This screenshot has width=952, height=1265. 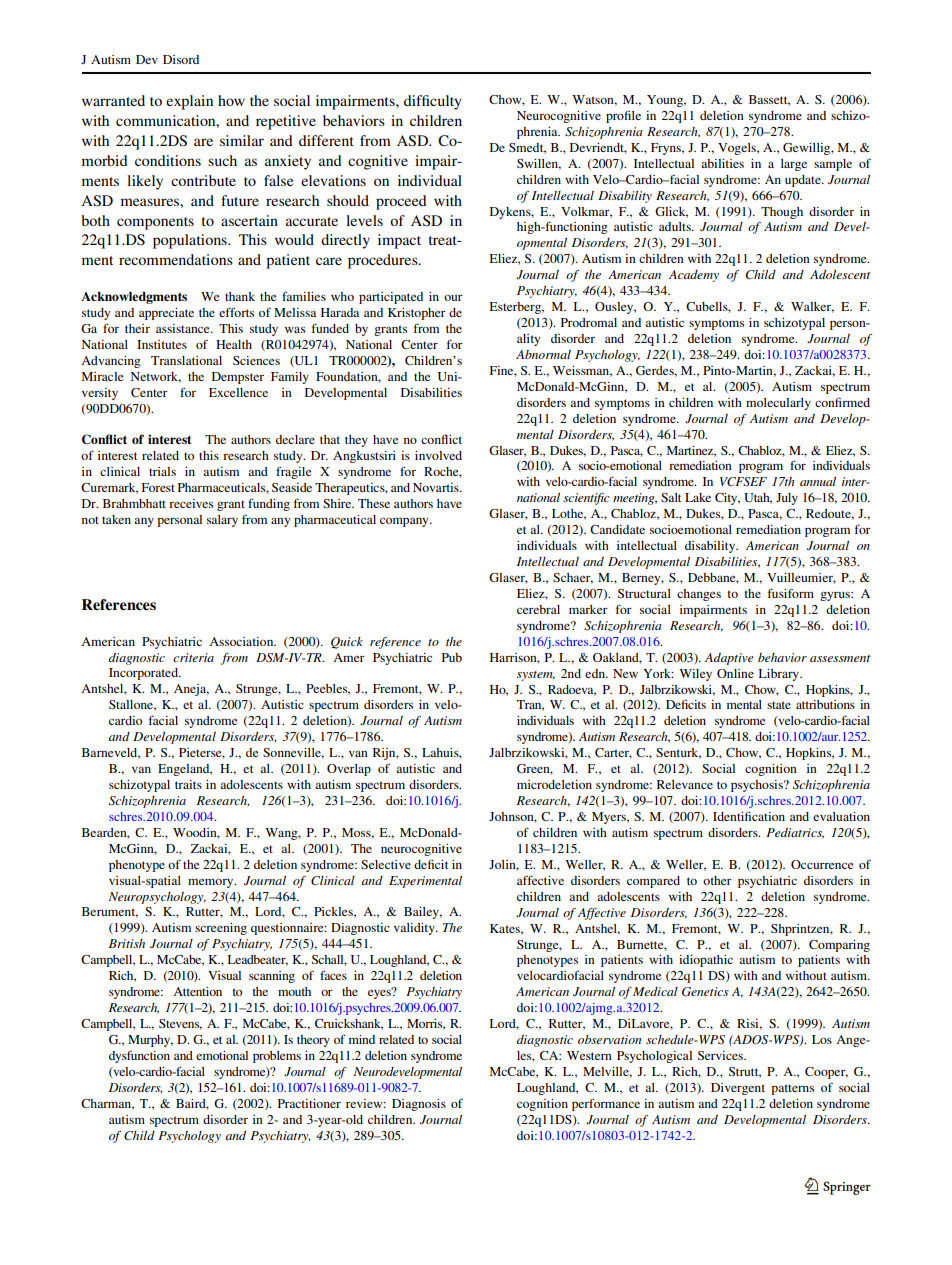 I want to click on difficulty, so click(x=433, y=102).
